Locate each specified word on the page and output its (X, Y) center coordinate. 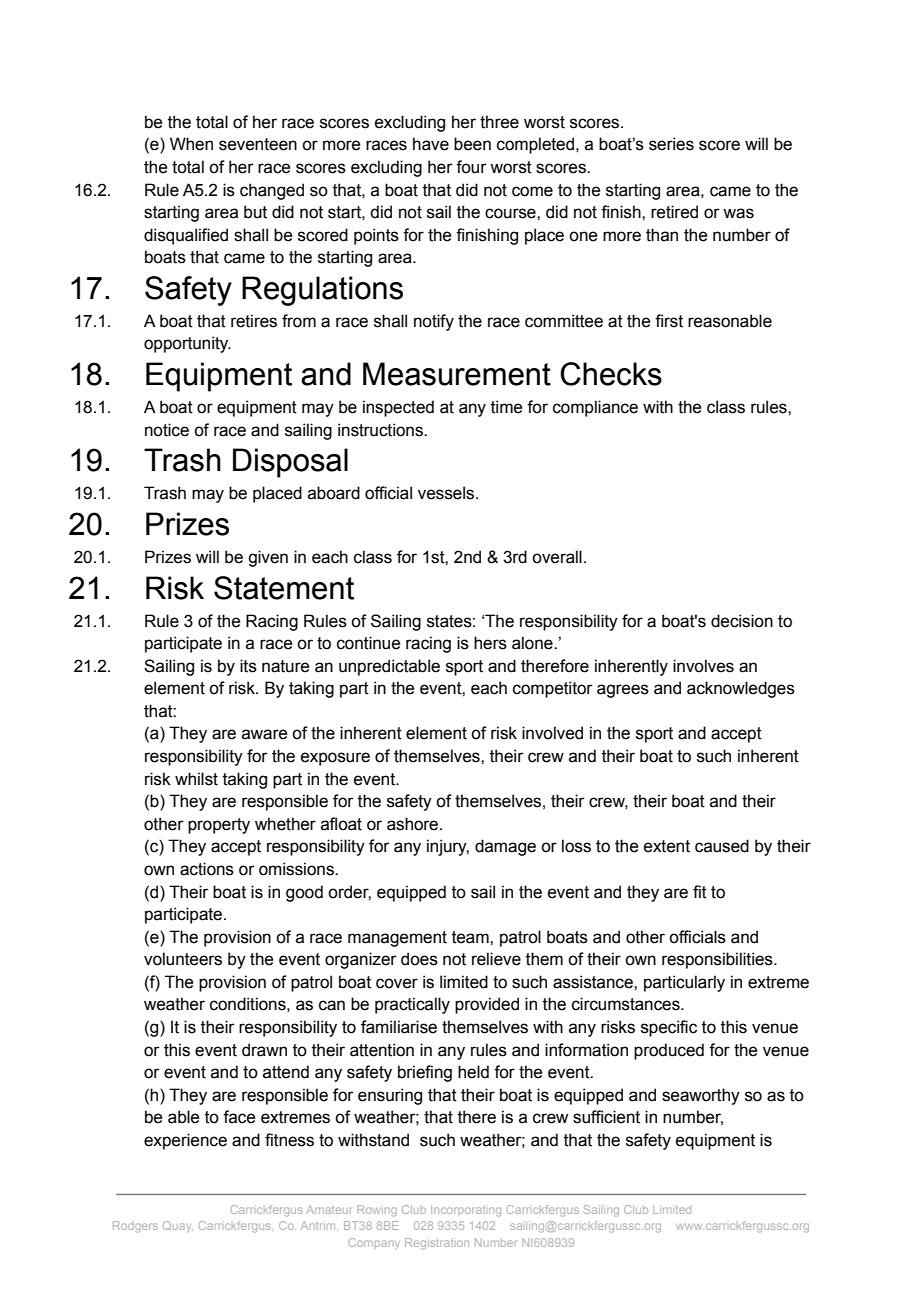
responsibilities (718, 960)
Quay (178, 1226)
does (419, 959)
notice (167, 430)
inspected (398, 408)
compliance (595, 408)
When (191, 144)
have (431, 144)
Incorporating (466, 1211)
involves (703, 666)
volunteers (183, 959)
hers (490, 643)
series (671, 144)
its (248, 666)
